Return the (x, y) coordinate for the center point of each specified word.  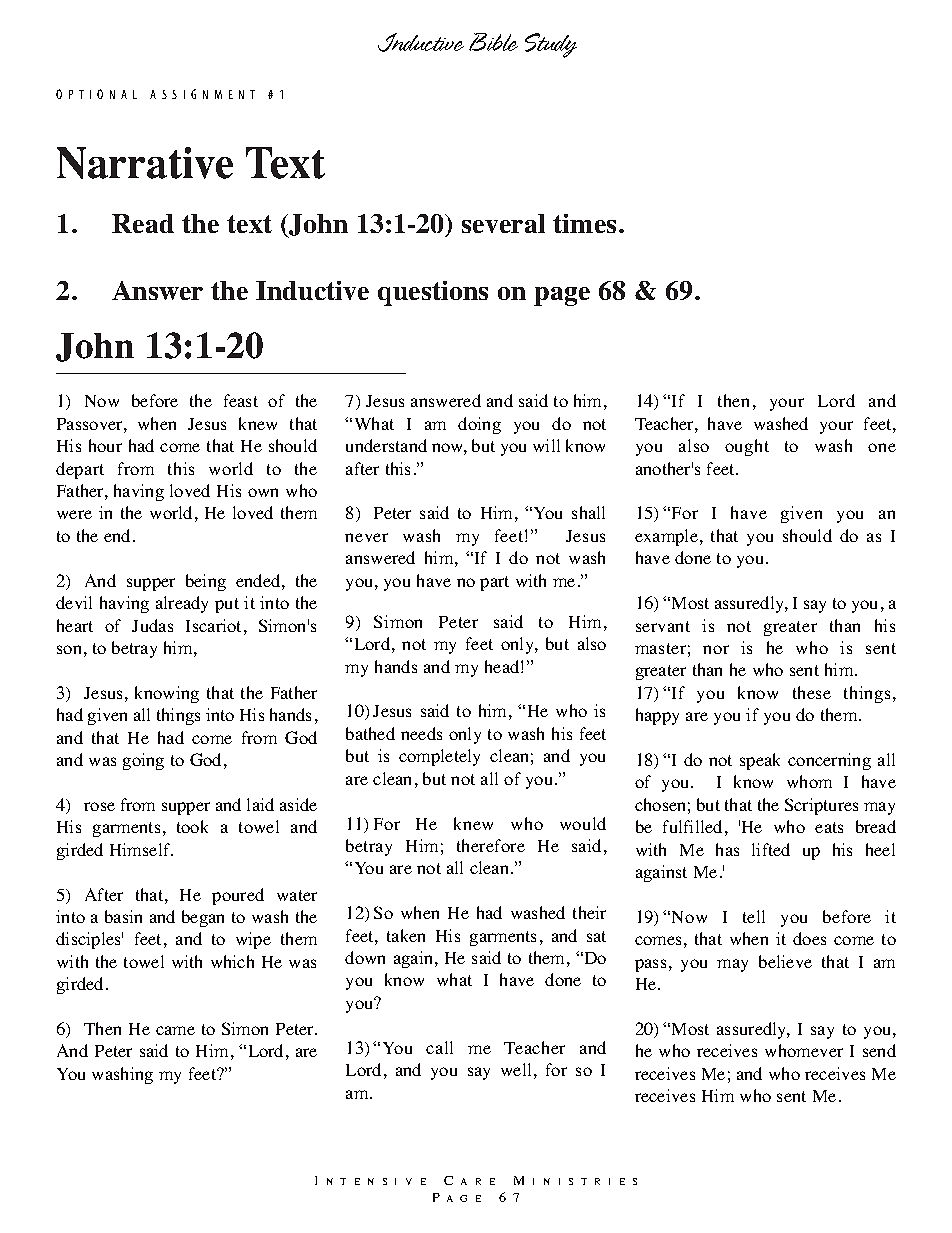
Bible (493, 42)
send (879, 1050)
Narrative (145, 163)
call (439, 1047)
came (175, 1030)
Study (551, 45)
